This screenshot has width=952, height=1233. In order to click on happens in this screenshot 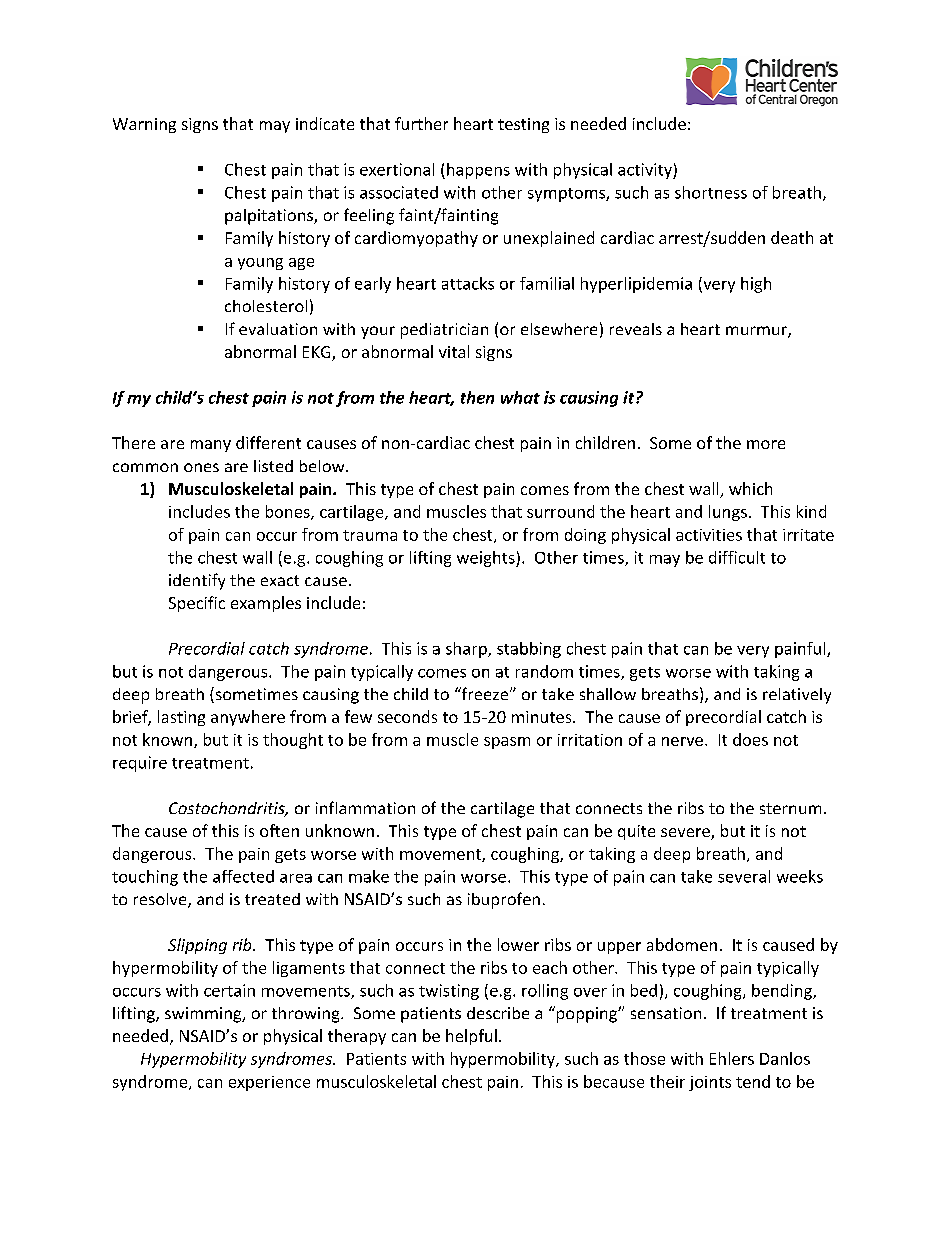, I will do `click(478, 171)`.
